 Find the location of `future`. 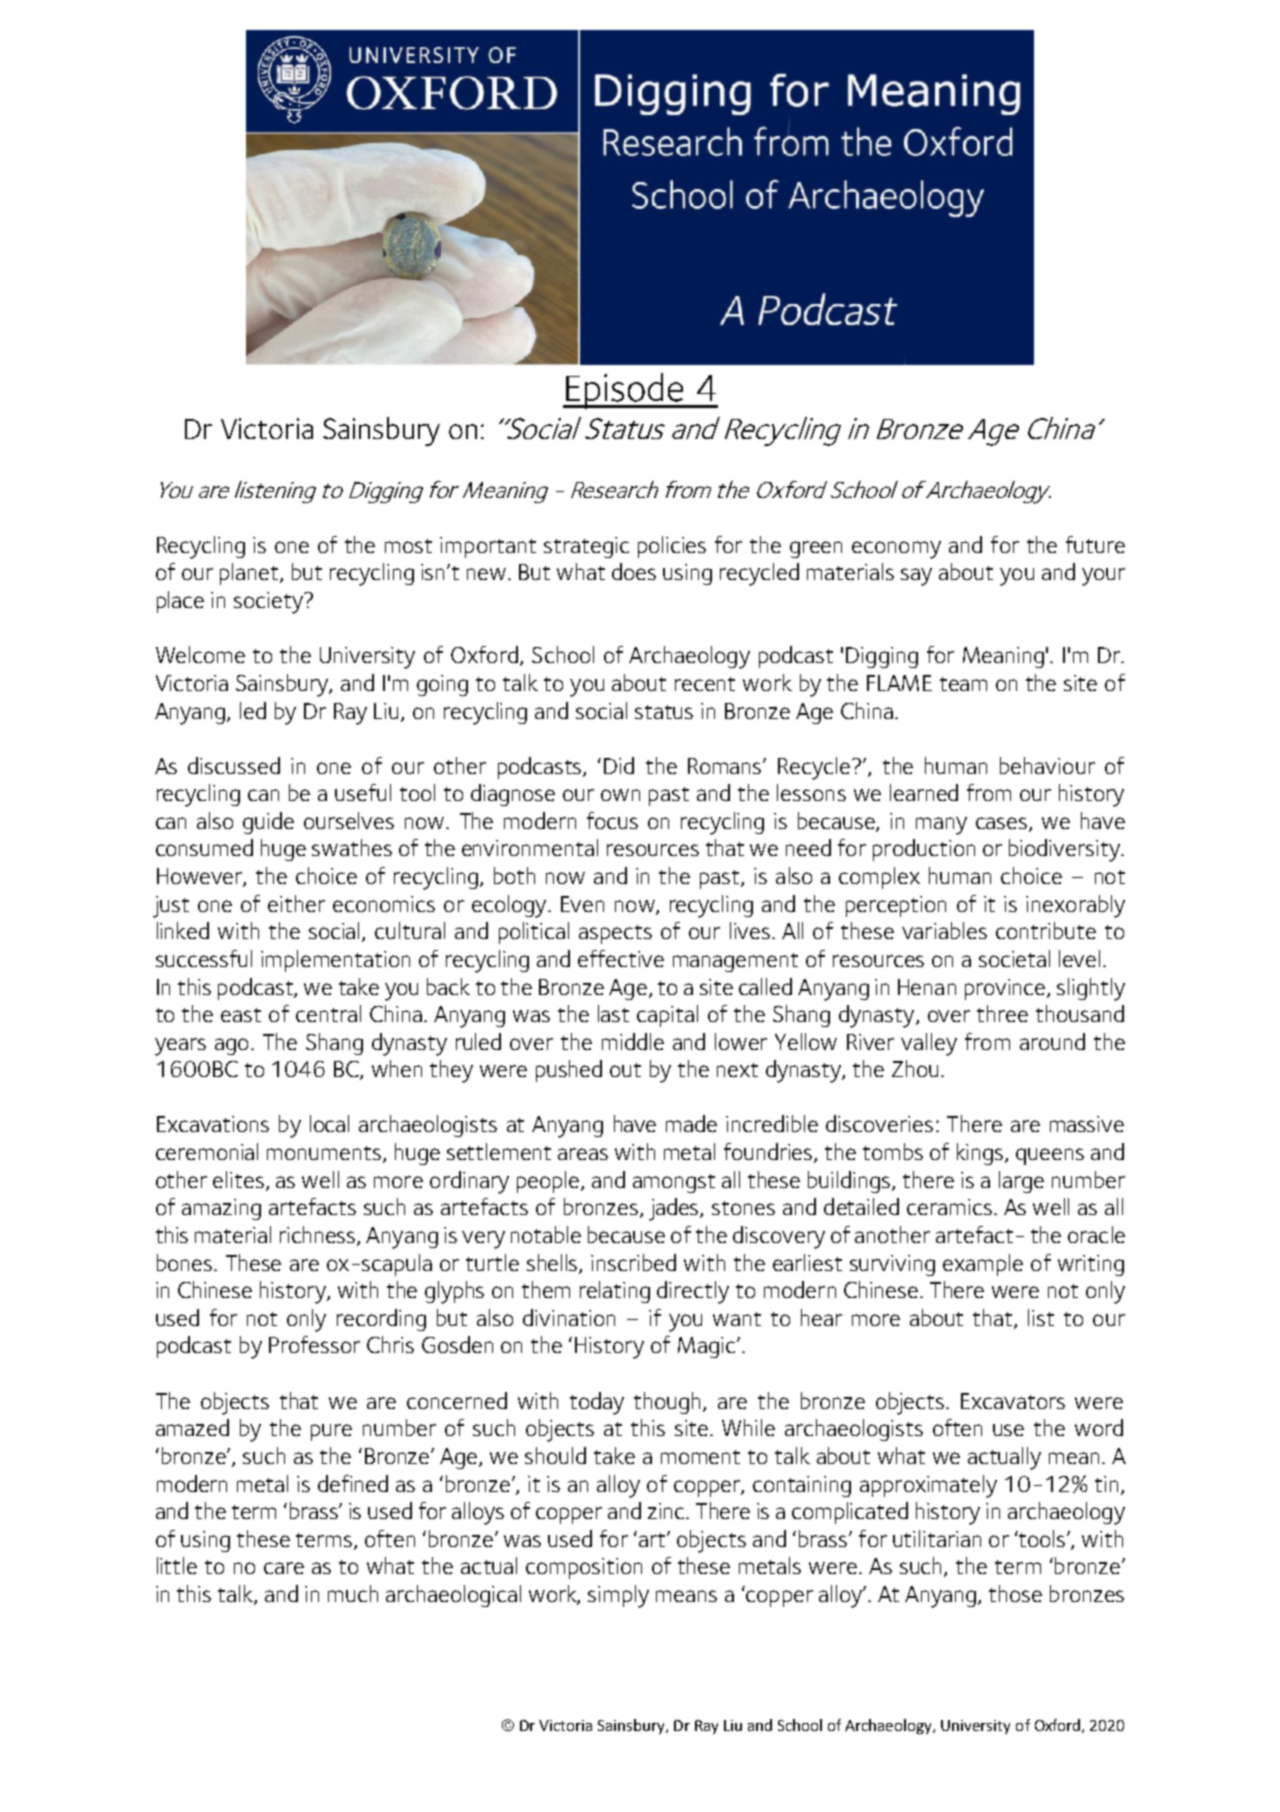

future is located at coordinates (1095, 544).
